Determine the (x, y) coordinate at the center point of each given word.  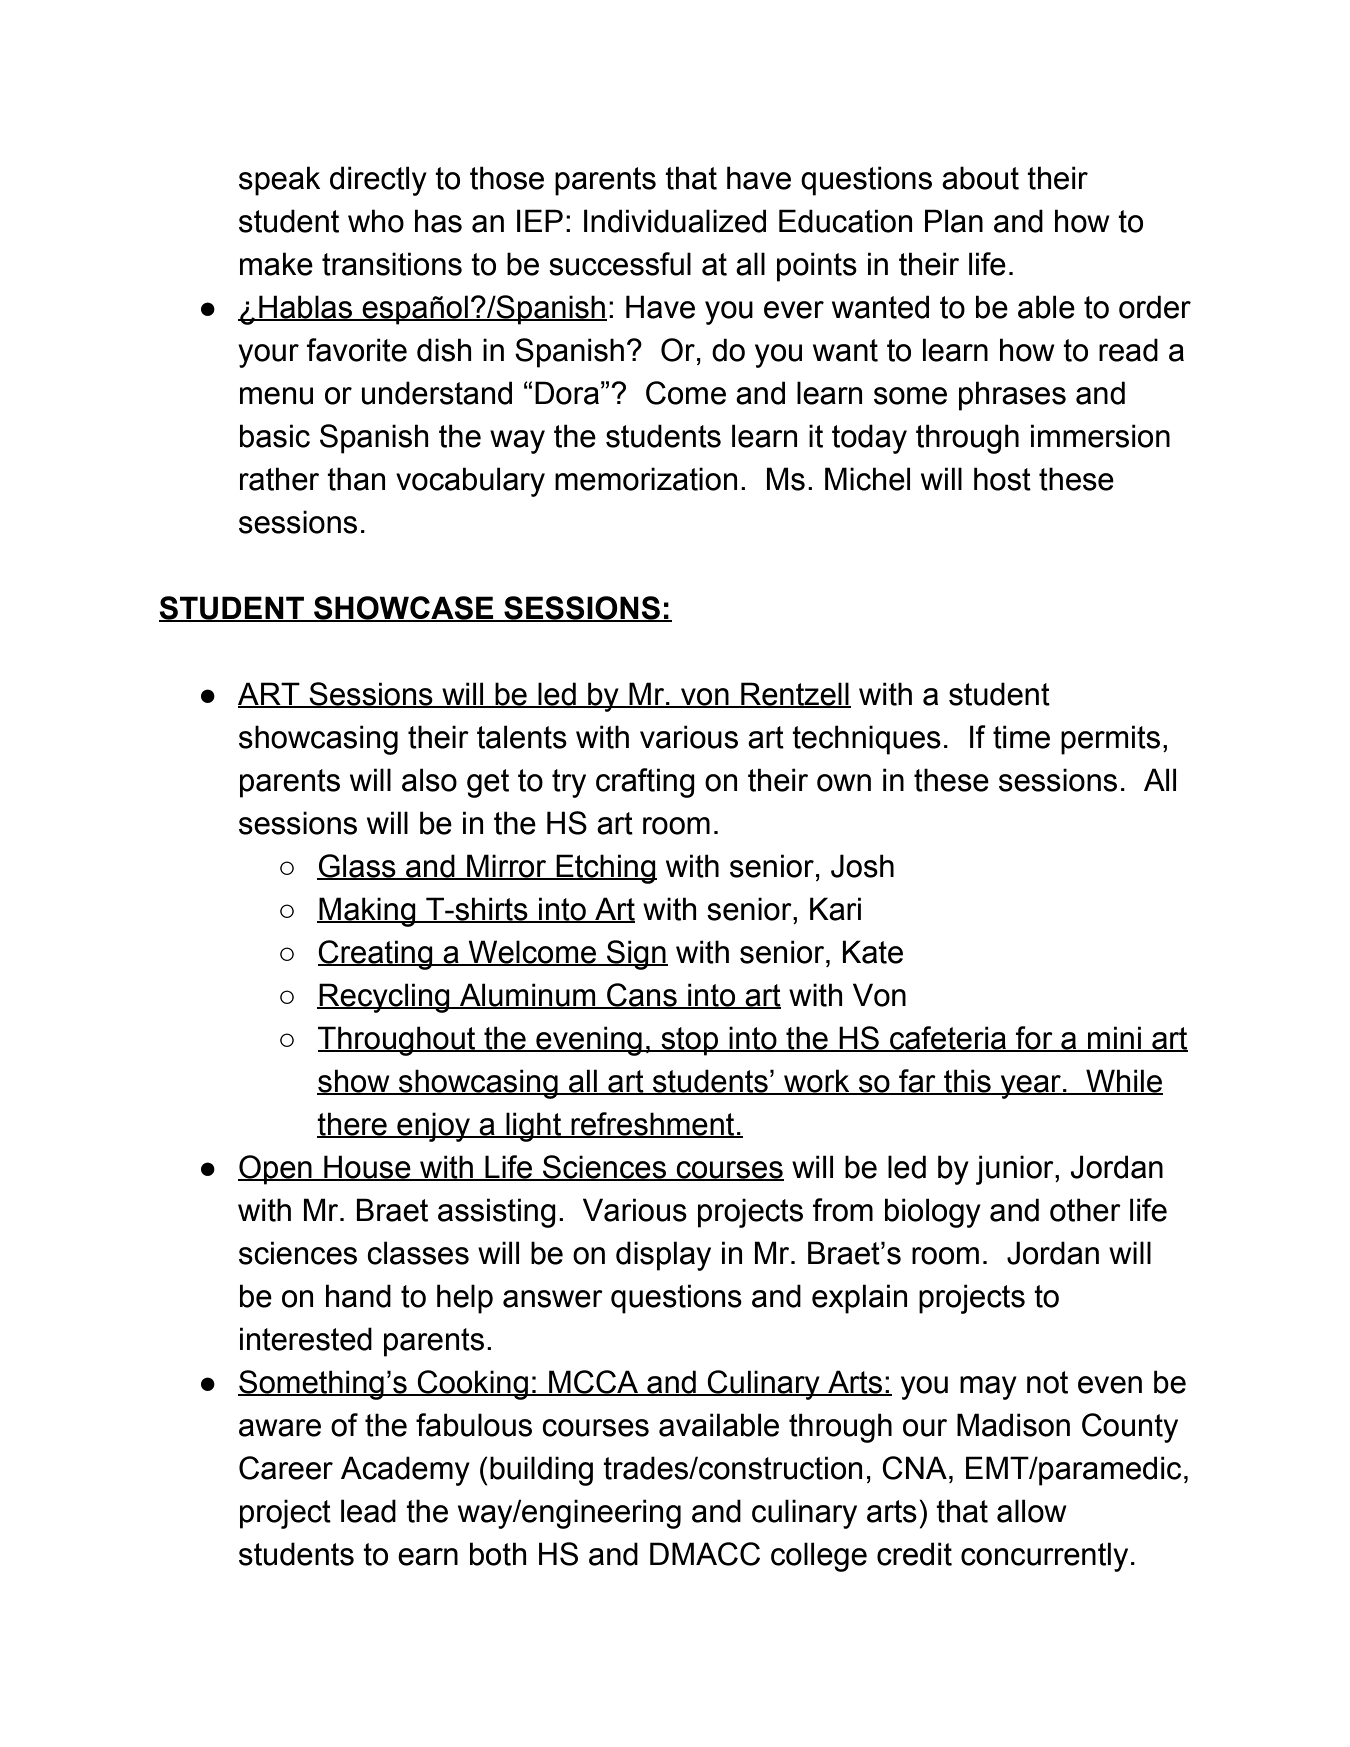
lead (368, 1511)
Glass (357, 867)
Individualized (675, 221)
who (376, 221)
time (1021, 737)
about (980, 178)
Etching (605, 869)
